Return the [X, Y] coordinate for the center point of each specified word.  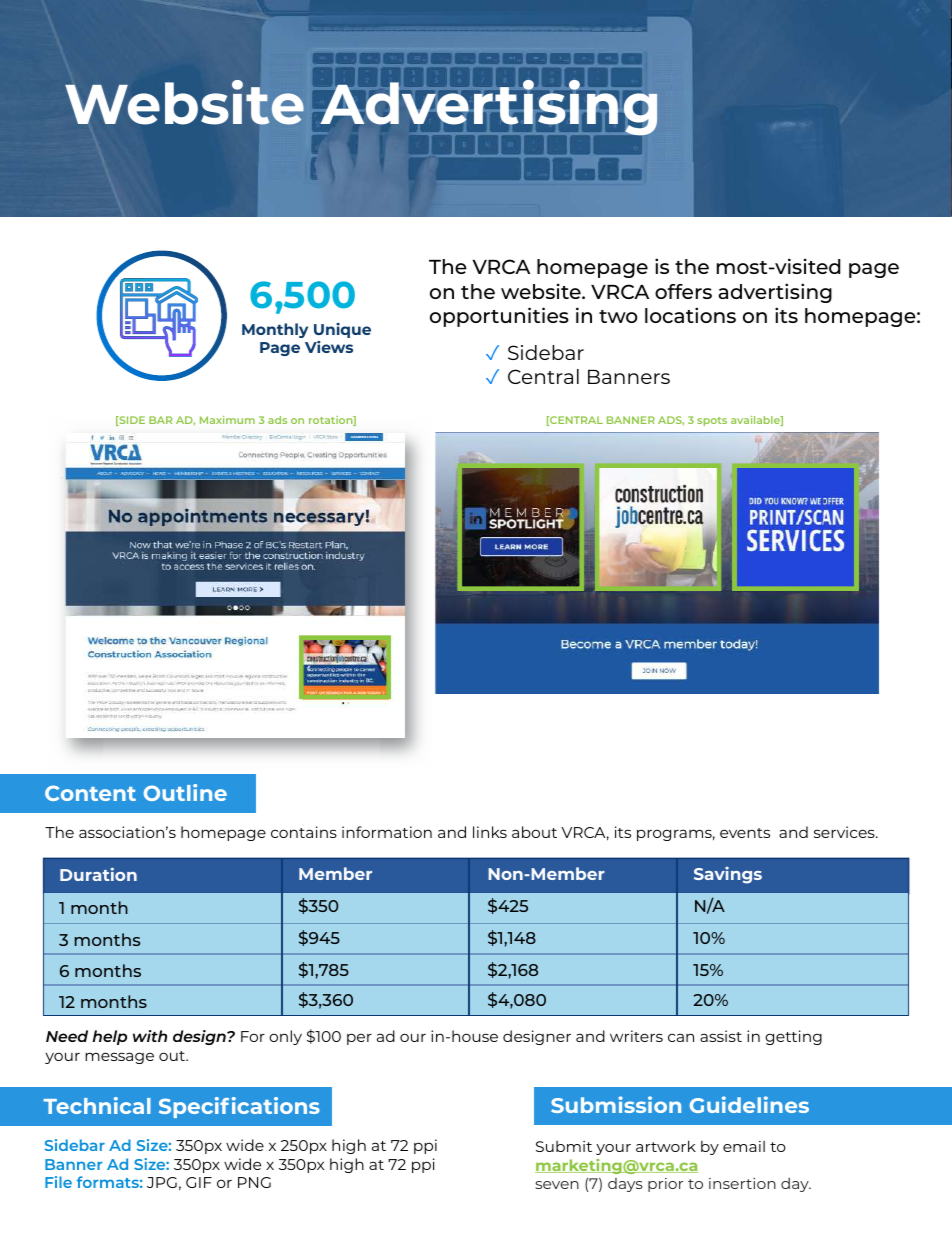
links [490, 832]
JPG [162, 1182]
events [745, 833]
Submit [564, 1146]
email [744, 1146]
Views [329, 347]
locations [690, 315]
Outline [185, 792]
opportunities [499, 317]
